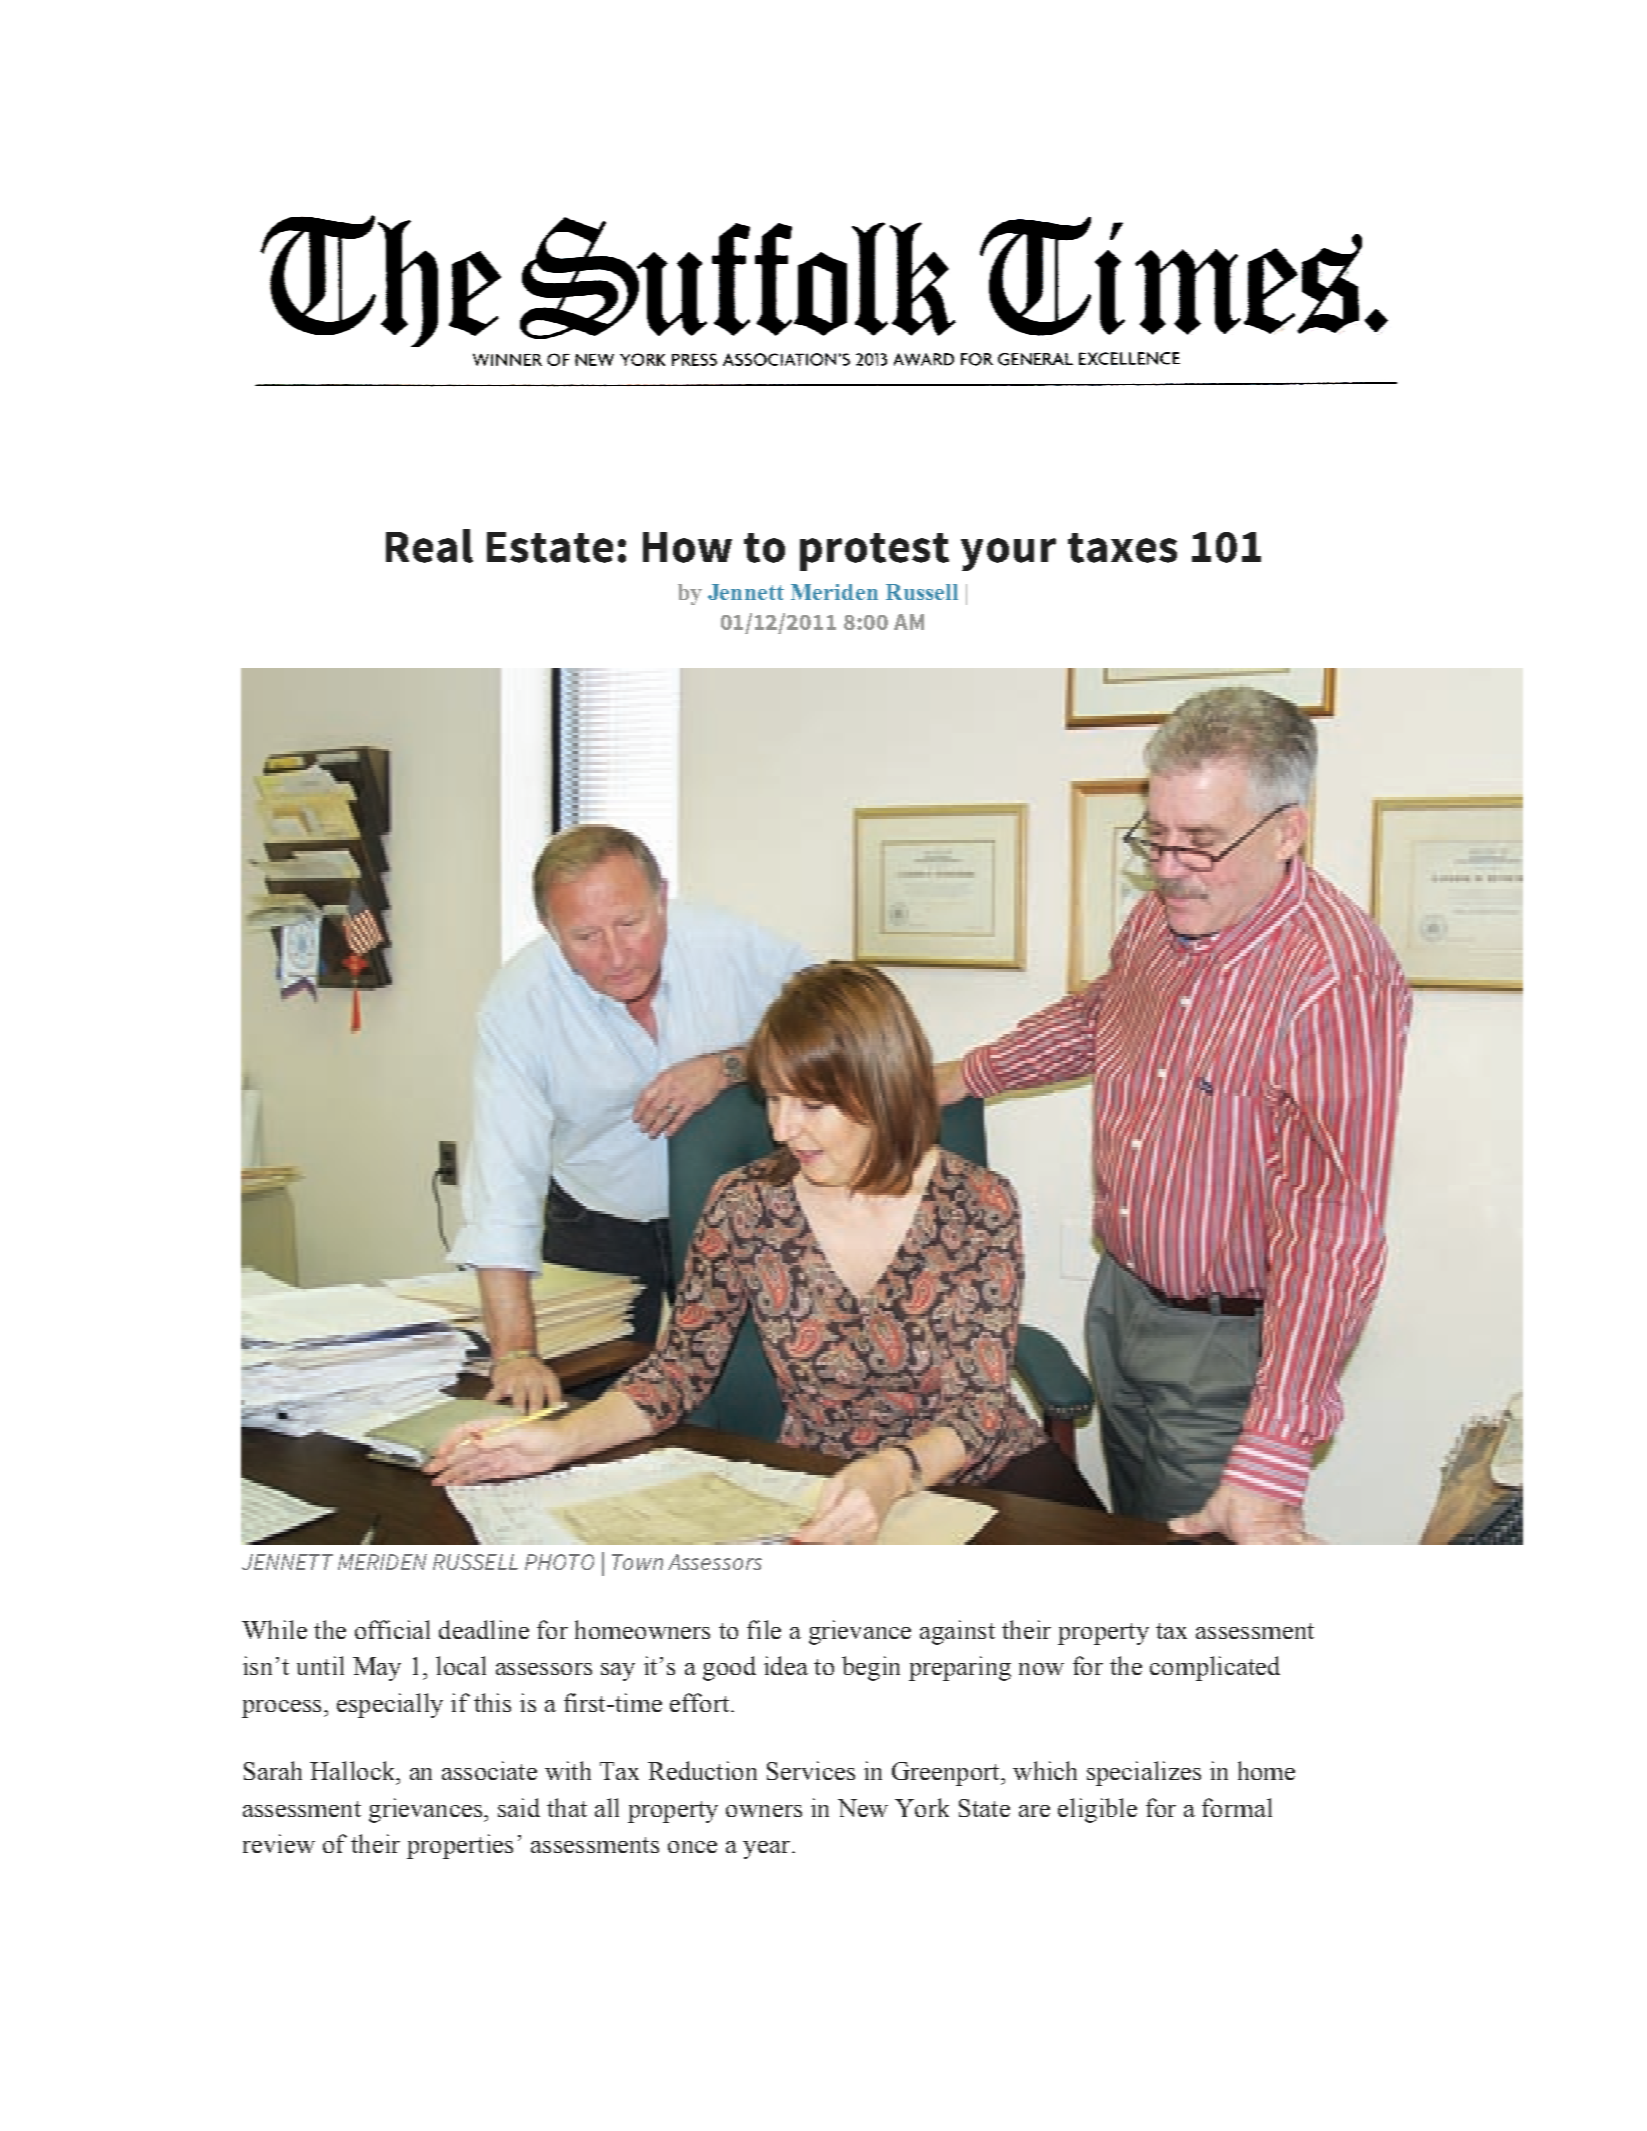  Describe the element at coordinates (764, 1629) in the image. I see `file` at that location.
